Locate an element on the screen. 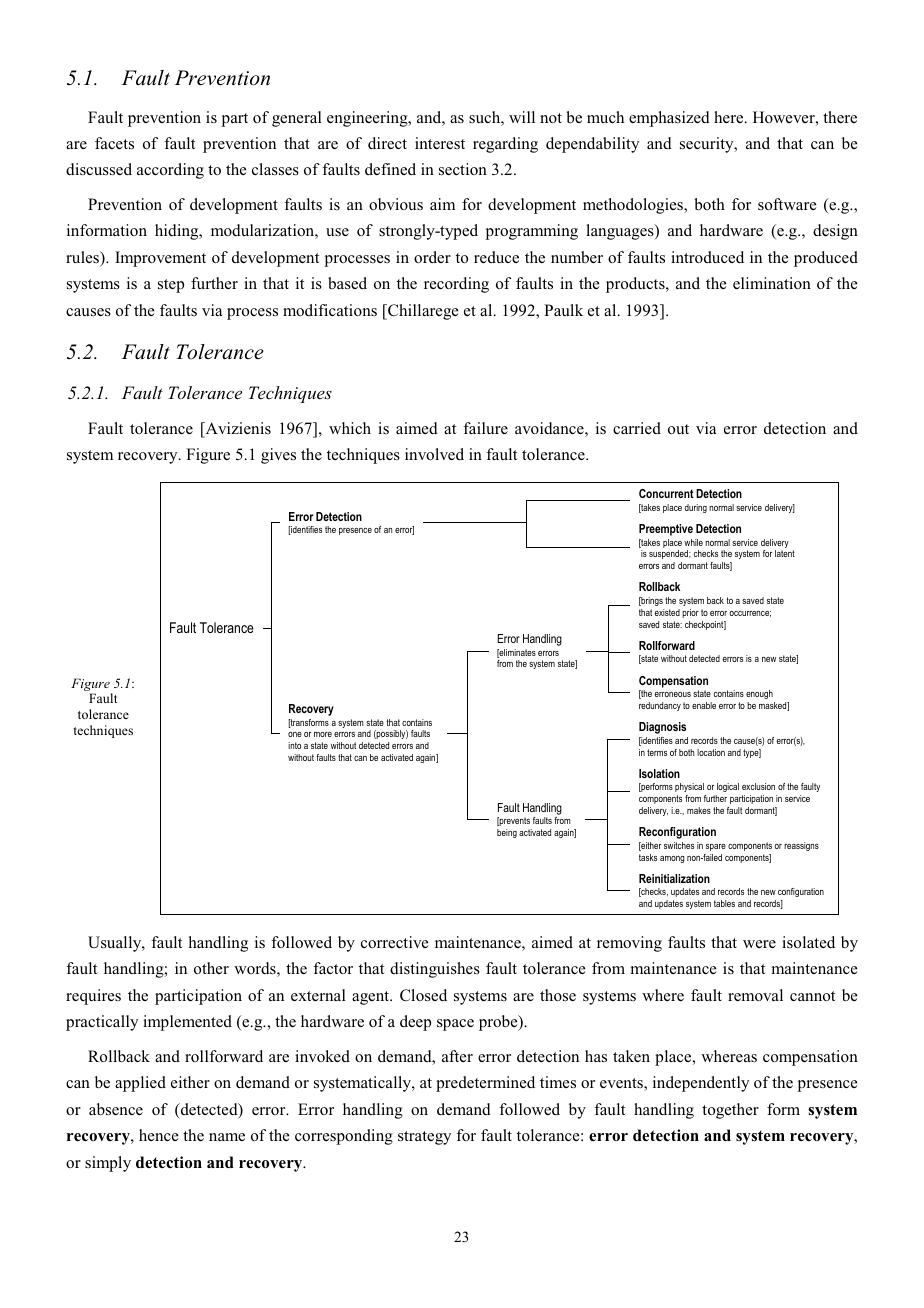  together is located at coordinates (730, 1111).
